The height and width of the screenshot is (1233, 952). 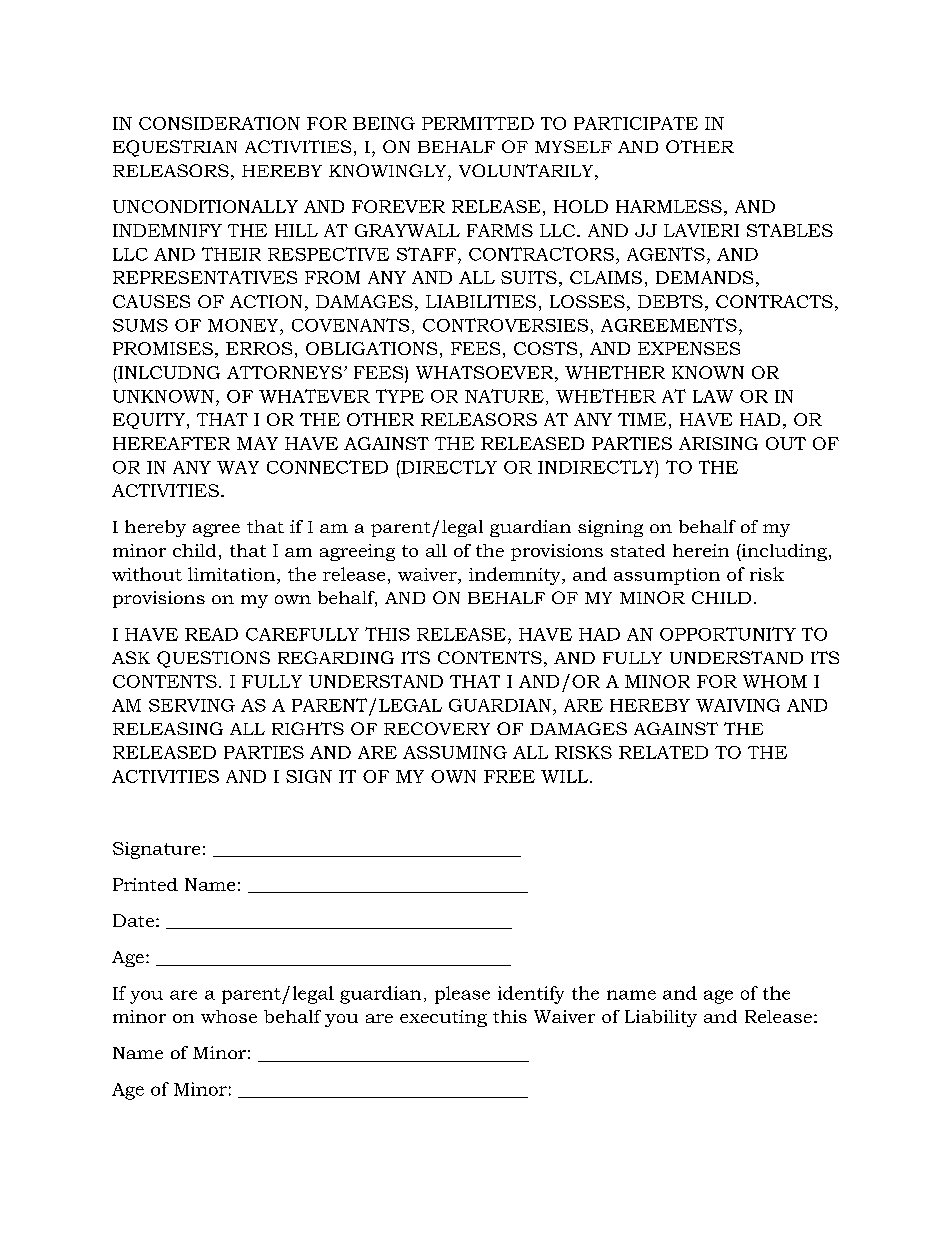 What do you see at coordinates (478, 123) in the screenshot?
I see `PERMITTED` at bounding box center [478, 123].
